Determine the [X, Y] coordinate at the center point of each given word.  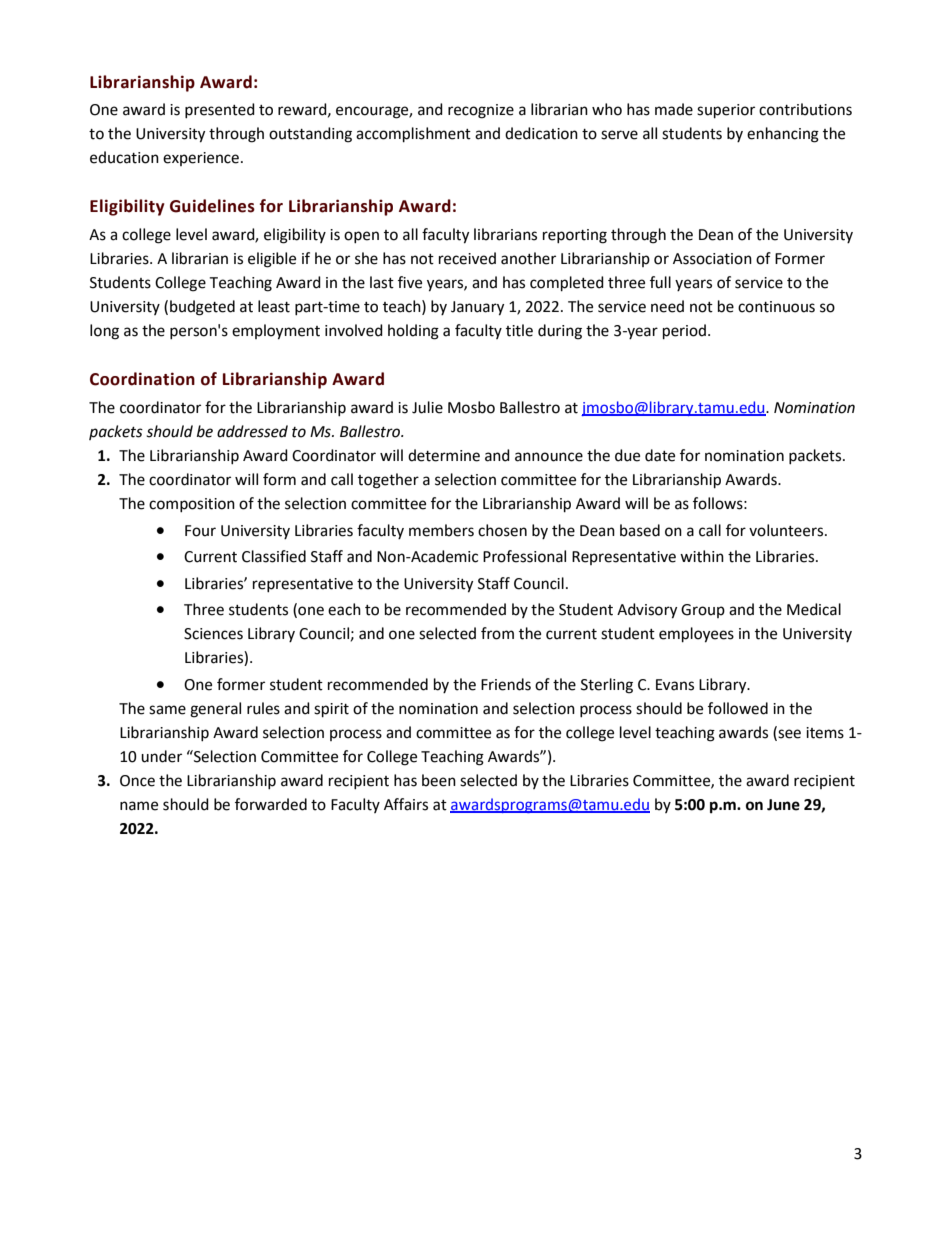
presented [220, 110]
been [439, 780]
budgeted [202, 308]
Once [137, 781]
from [497, 633]
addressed [252, 431]
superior [726, 111]
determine [444, 455]
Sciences [213, 634]
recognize [481, 111]
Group [703, 611]
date [660, 455]
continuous [776, 307]
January [477, 308]
